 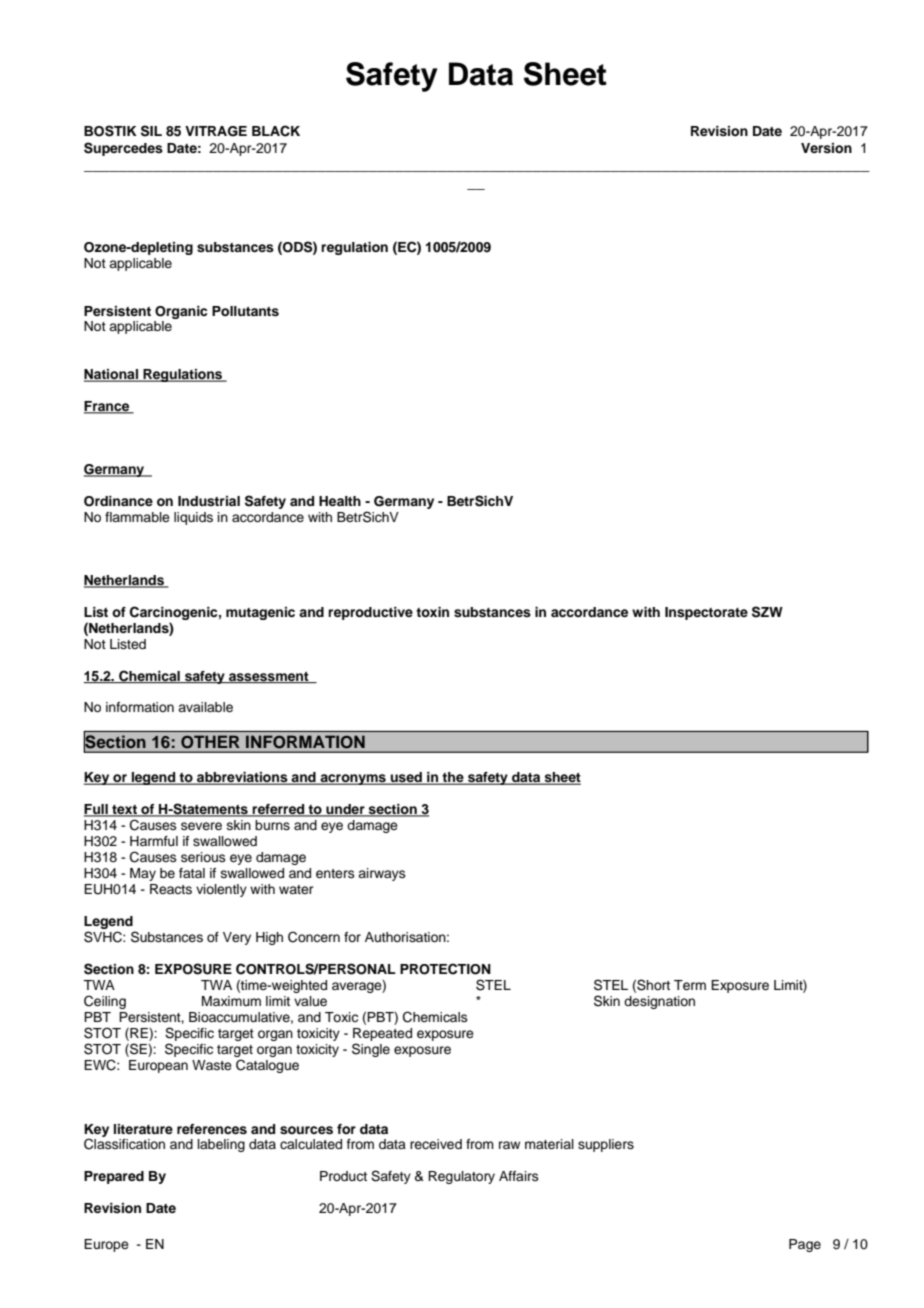 What do you see at coordinates (406, 778) in the image?
I see `used` at bounding box center [406, 778].
